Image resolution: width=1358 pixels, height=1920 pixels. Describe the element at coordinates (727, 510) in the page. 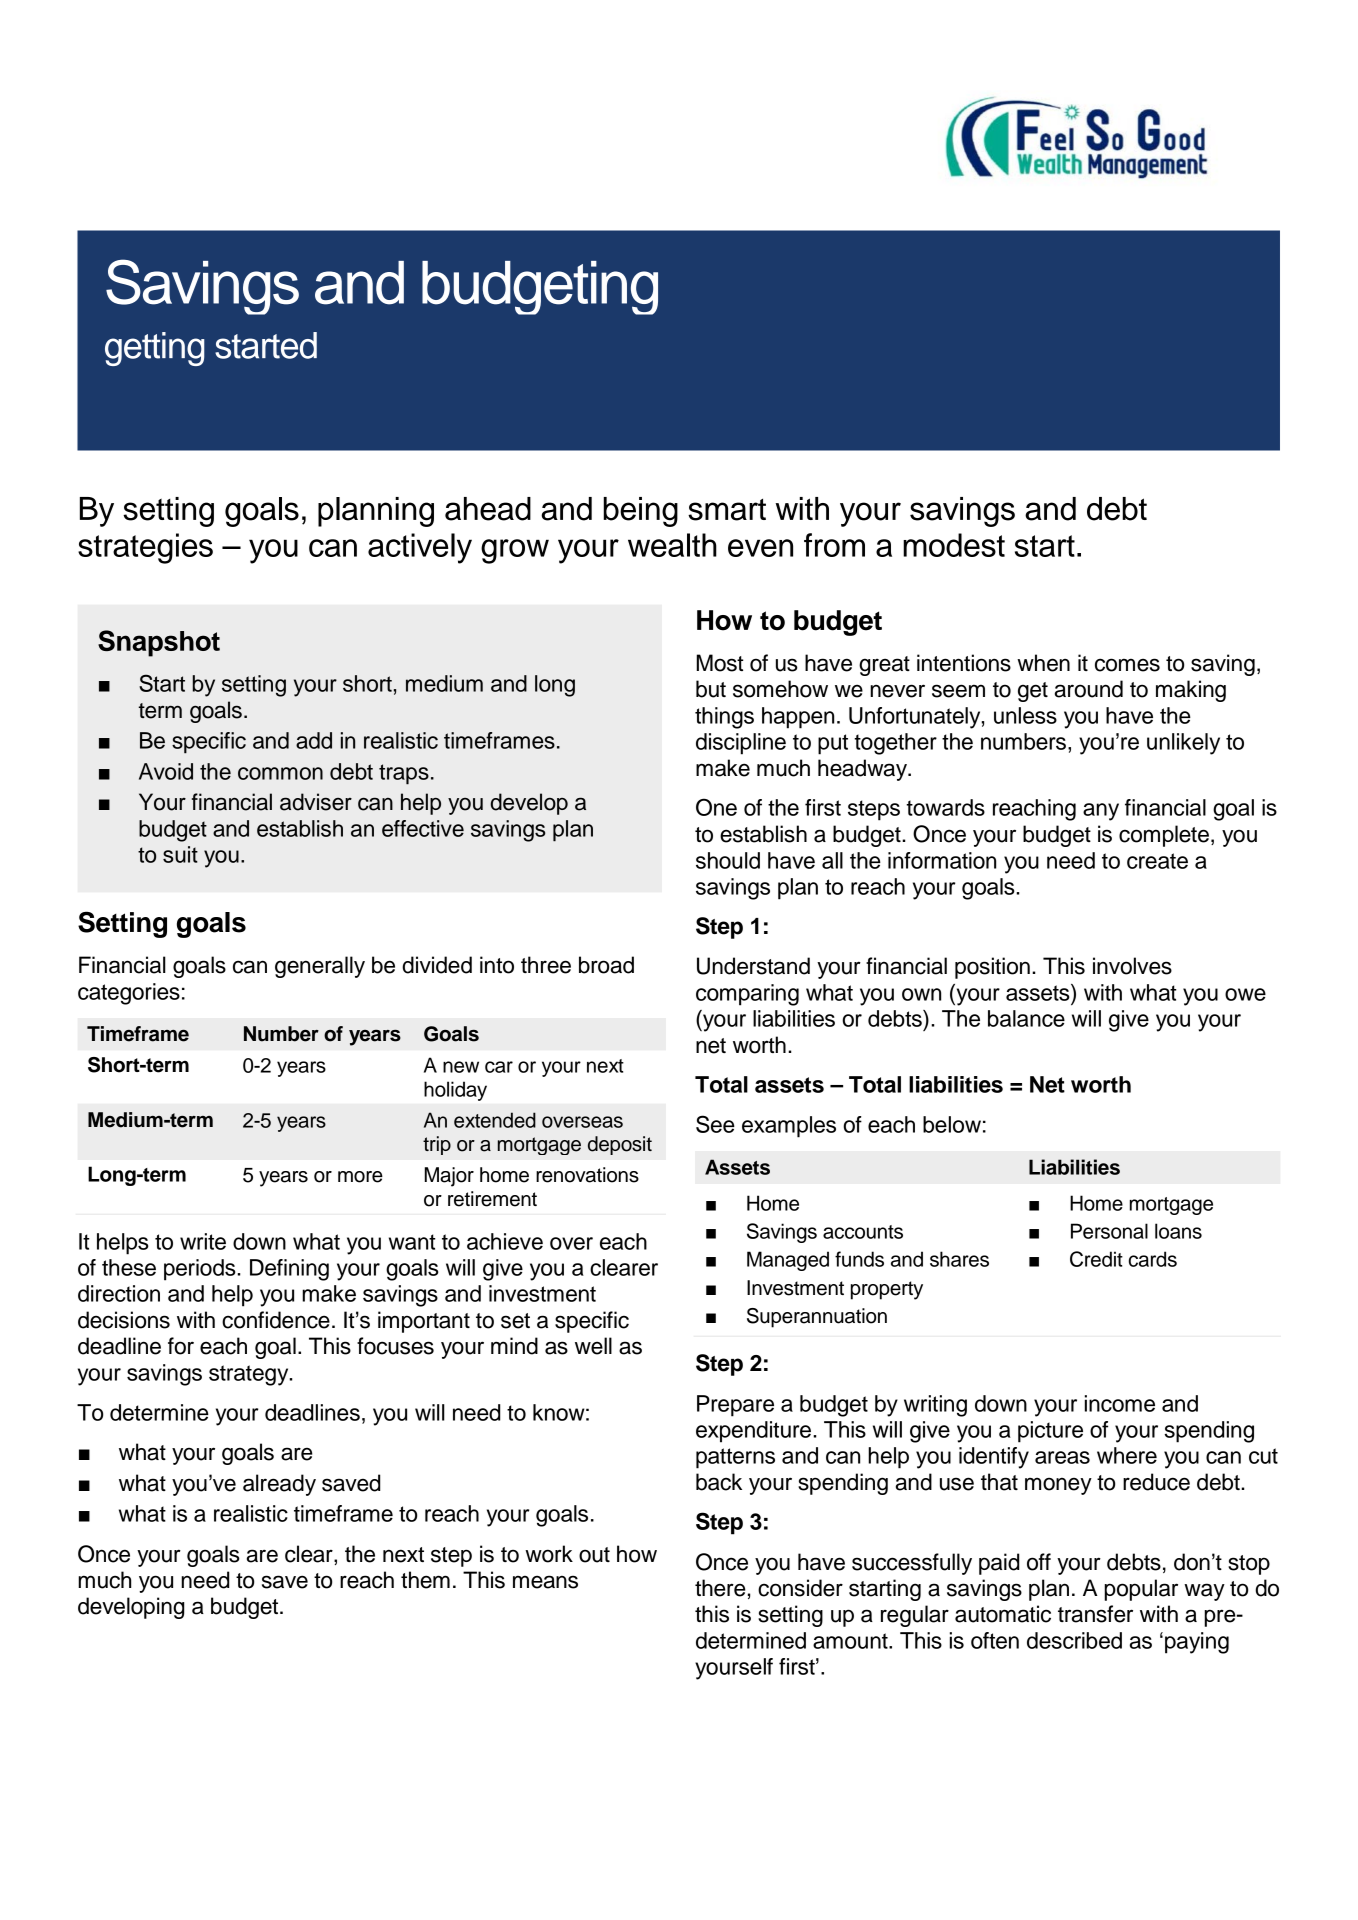

I see `smart` at that location.
